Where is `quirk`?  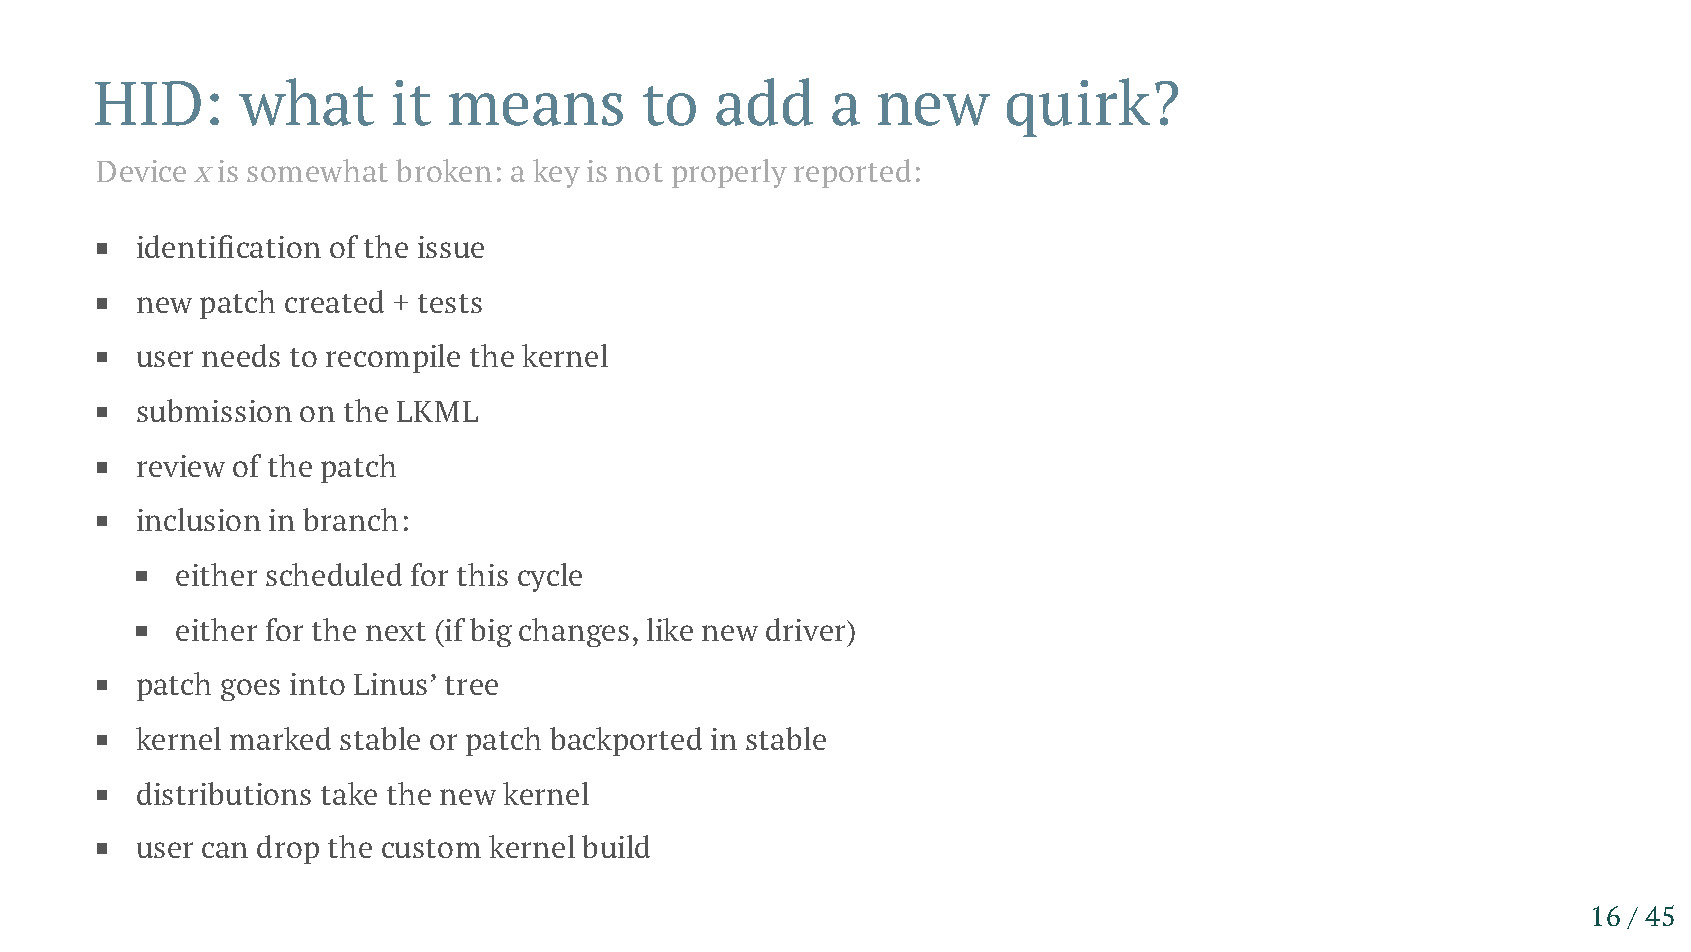
quirk is located at coordinates (1078, 107).
